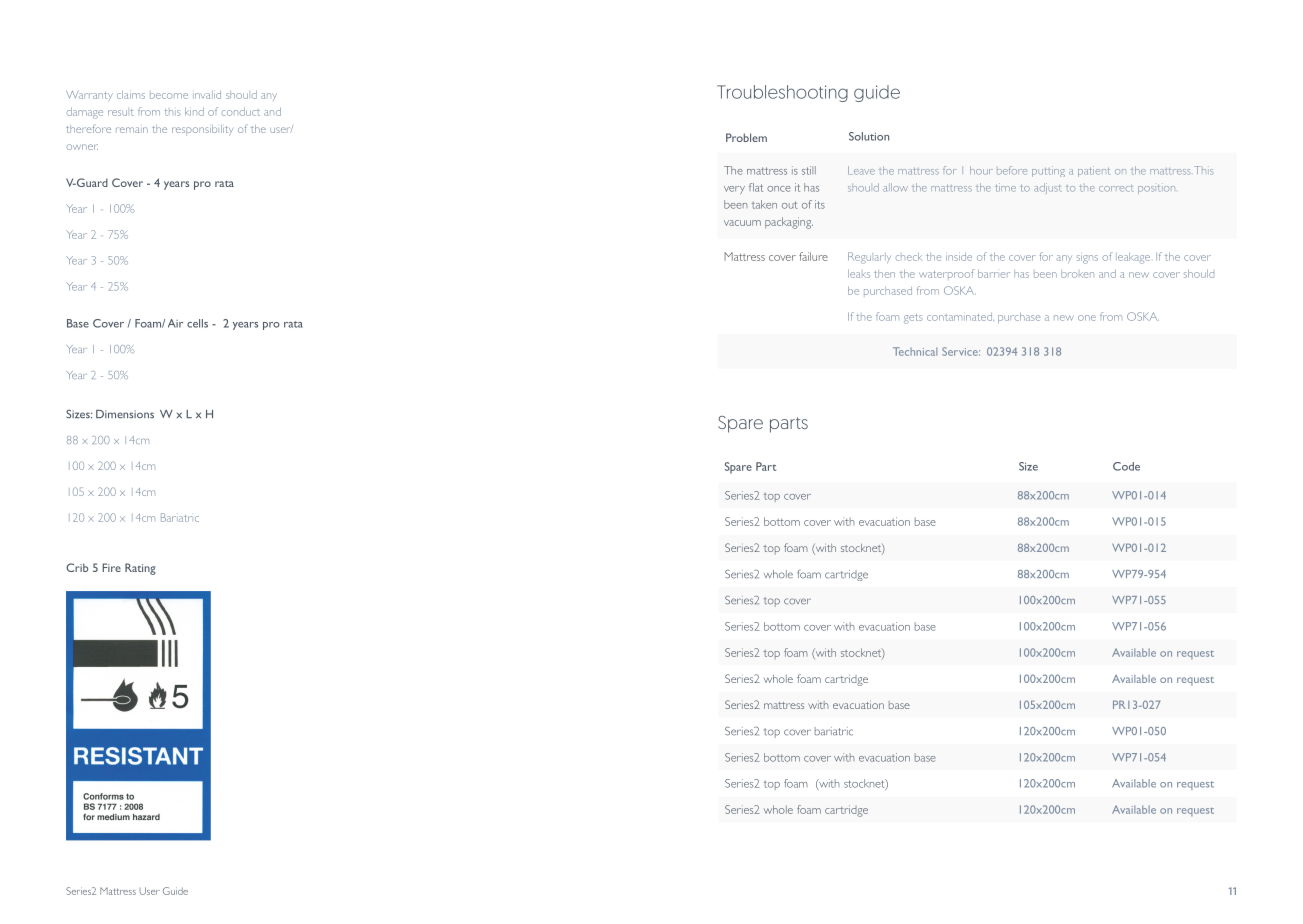 The width and height of the image is (1303, 924). I want to click on vacuum, so click(742, 223).
